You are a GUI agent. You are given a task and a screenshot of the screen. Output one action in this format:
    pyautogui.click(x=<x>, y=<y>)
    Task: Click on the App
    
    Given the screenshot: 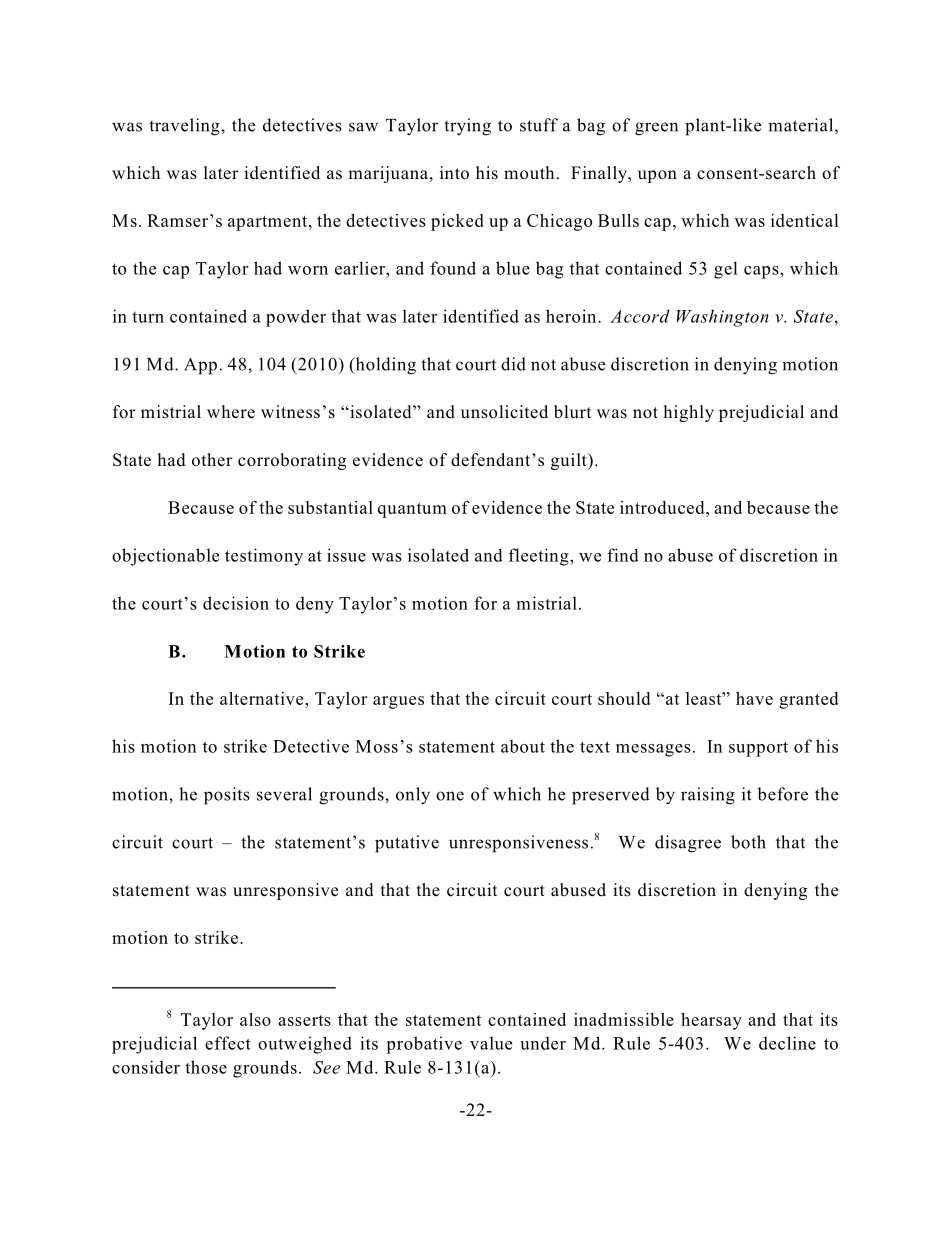 What is the action you would take?
    pyautogui.click(x=200, y=366)
